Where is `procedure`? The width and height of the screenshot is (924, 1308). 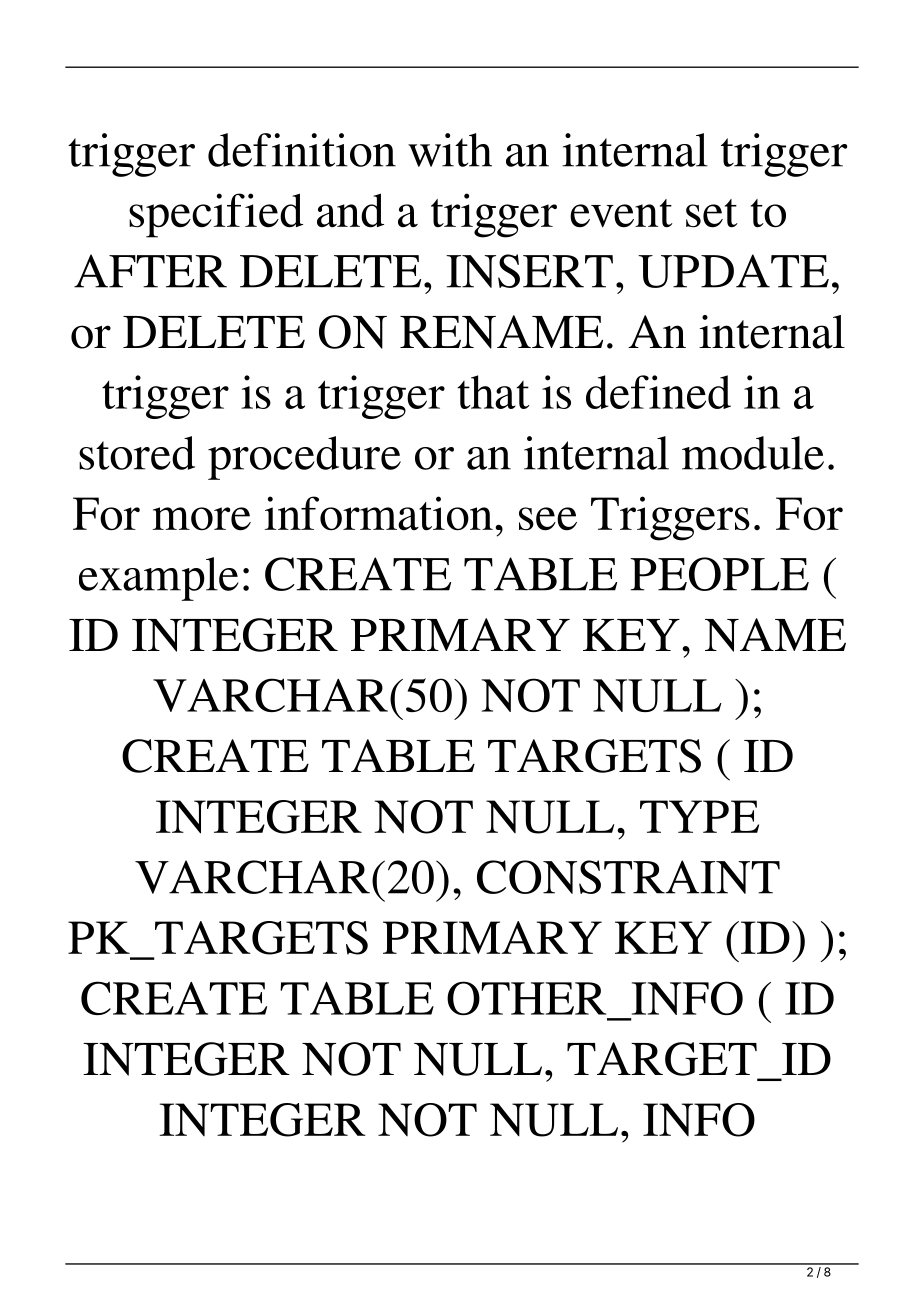 procedure is located at coordinates (304, 458).
